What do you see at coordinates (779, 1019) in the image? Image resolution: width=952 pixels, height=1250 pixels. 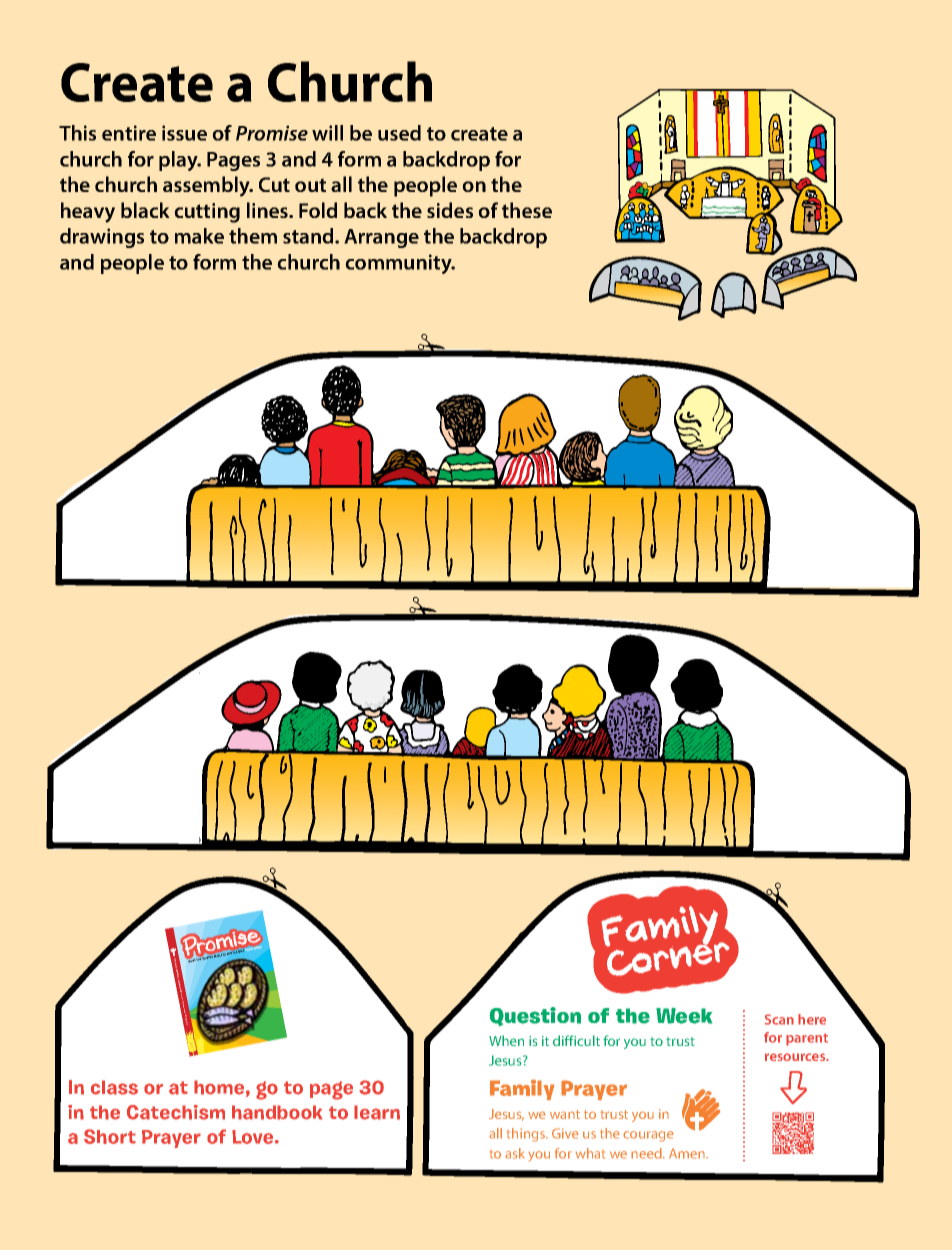 I see `Scan` at bounding box center [779, 1019].
